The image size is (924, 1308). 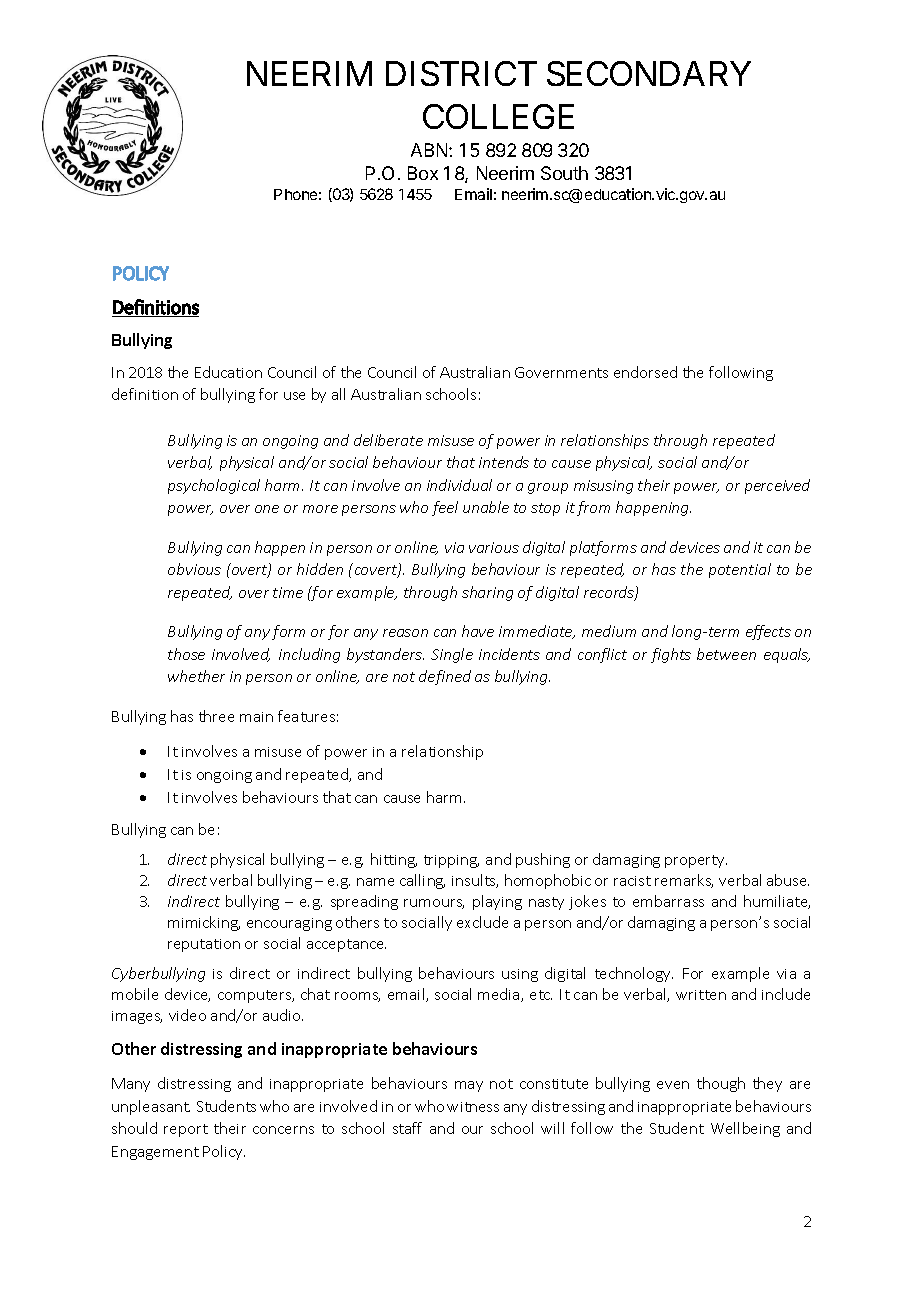 What do you see at coordinates (726, 654) in the screenshot?
I see `between` at bounding box center [726, 654].
